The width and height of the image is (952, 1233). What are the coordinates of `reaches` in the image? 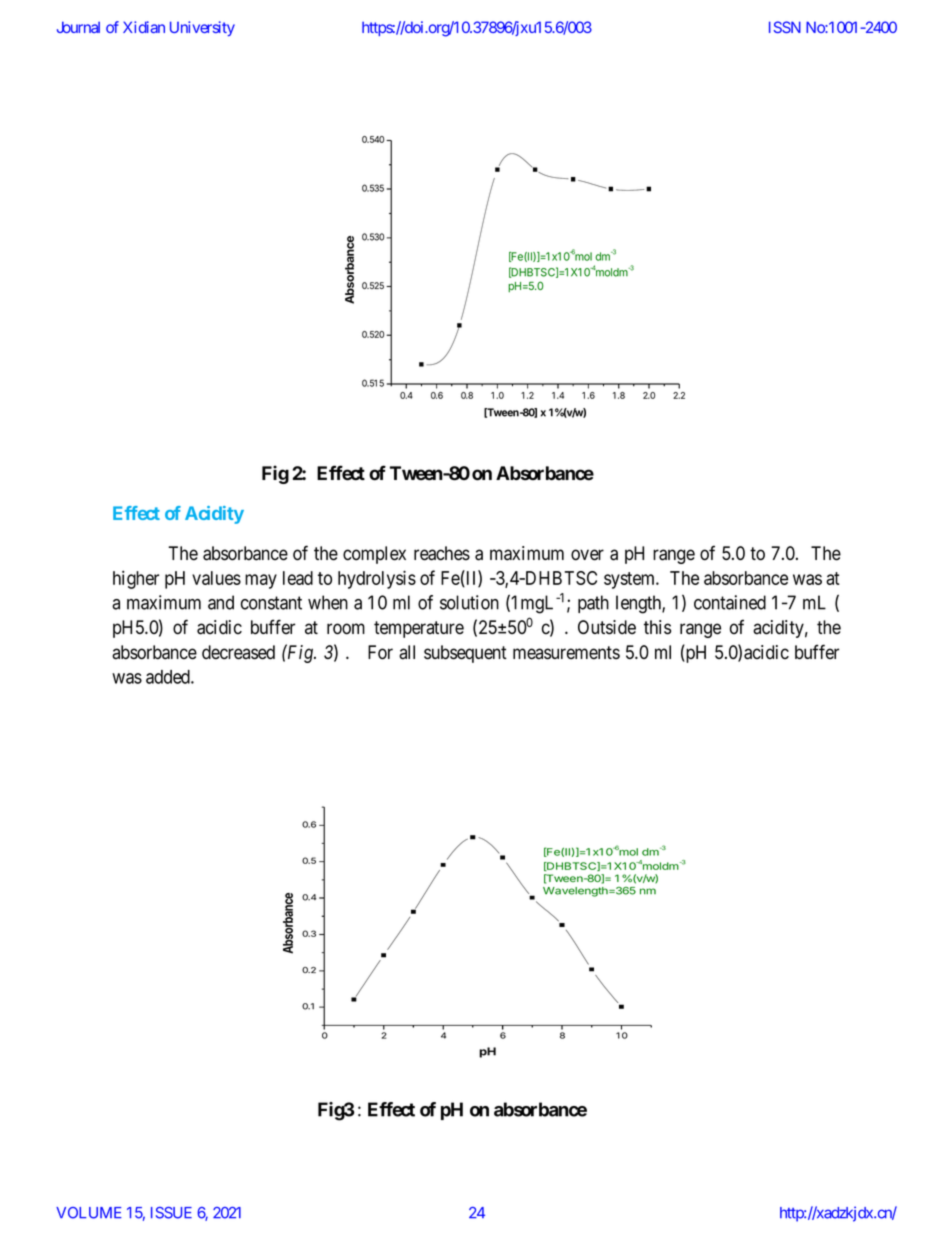 It's located at (442, 553).
